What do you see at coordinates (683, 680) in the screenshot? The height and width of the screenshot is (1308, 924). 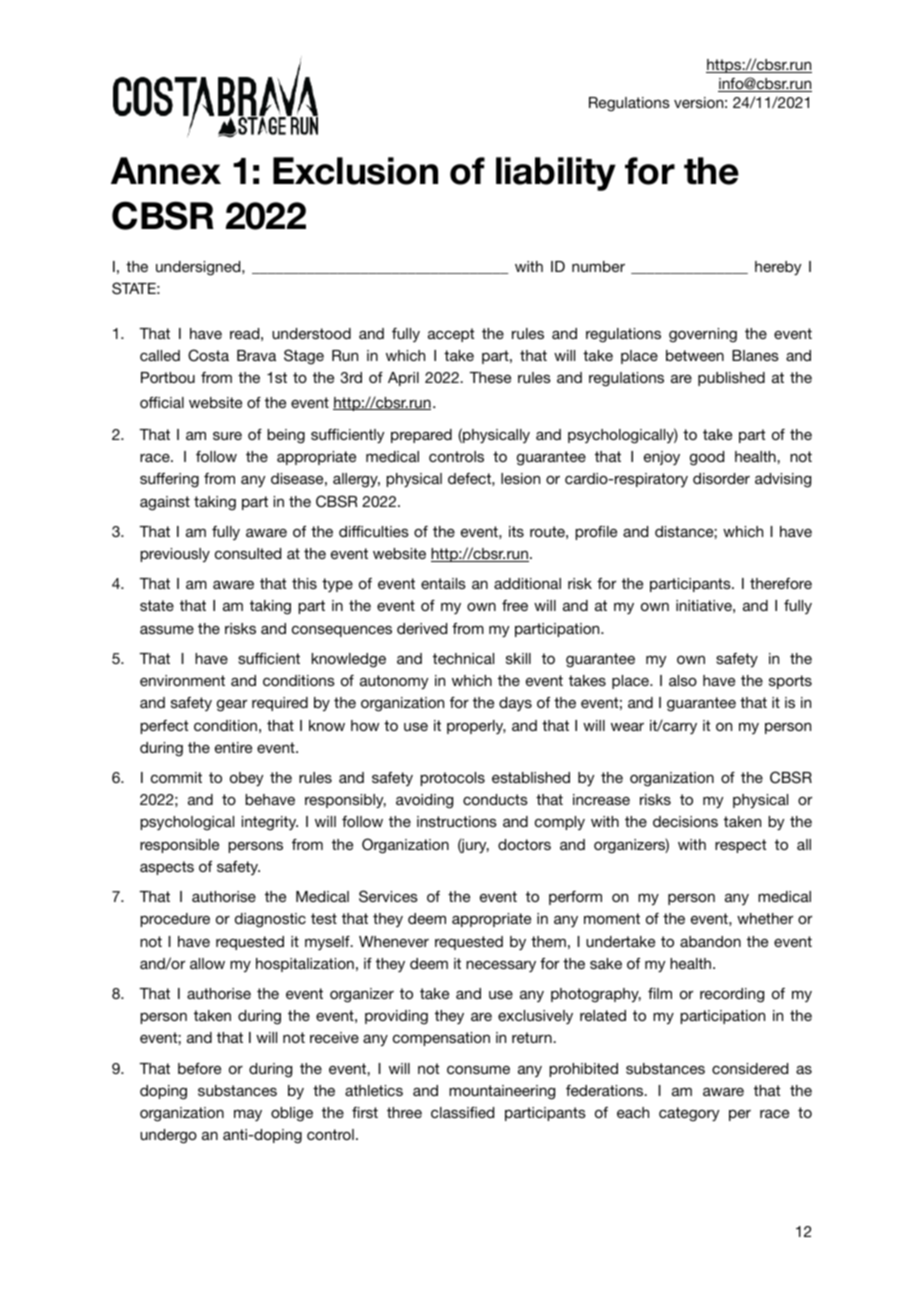 I see `also` at bounding box center [683, 680].
